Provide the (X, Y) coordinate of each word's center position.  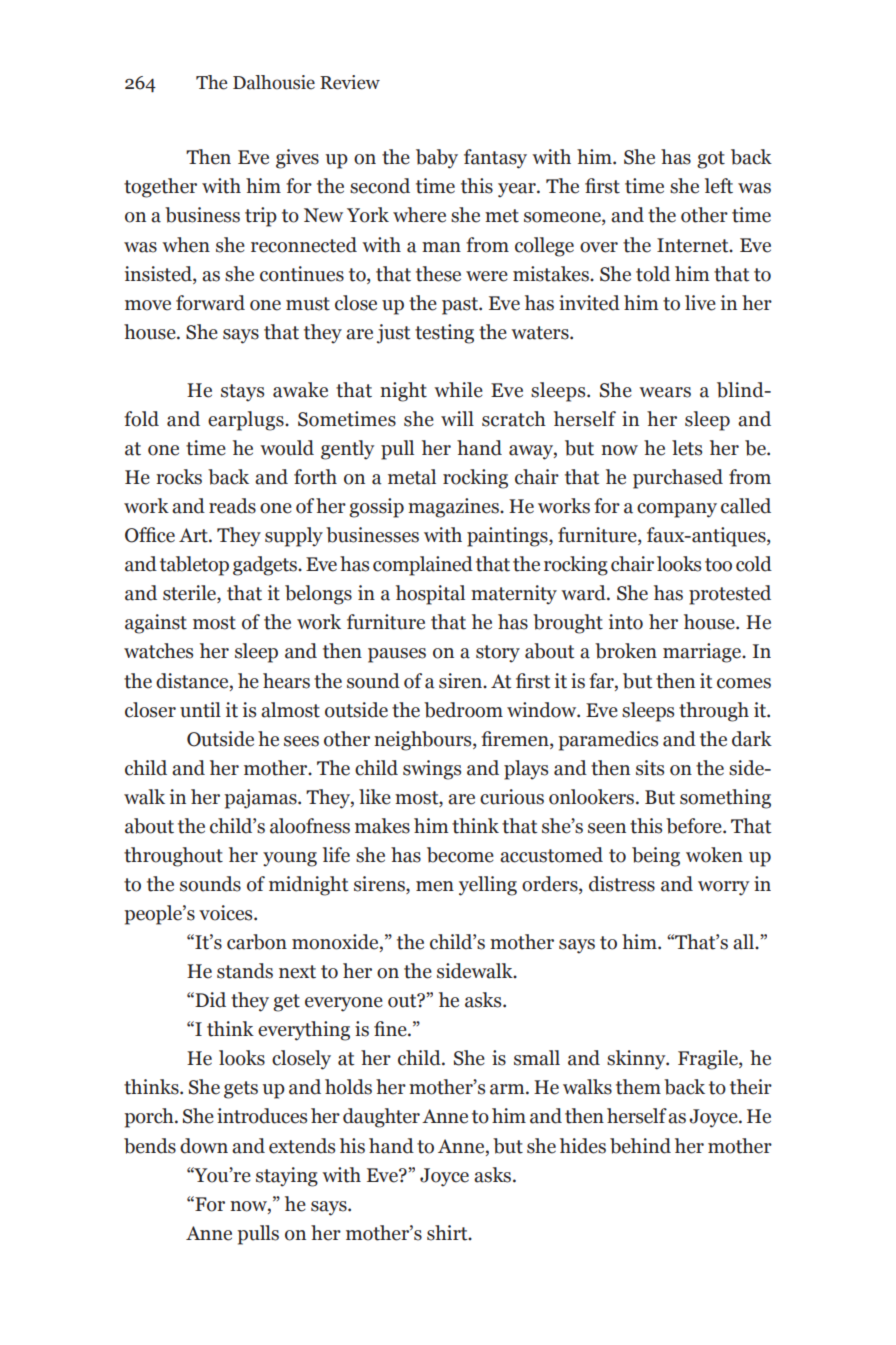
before (695, 826)
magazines (454, 508)
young (290, 859)
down (204, 1146)
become (460, 855)
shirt (448, 1233)
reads (232, 506)
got (711, 160)
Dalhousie (274, 82)
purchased (678, 479)
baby (437, 159)
